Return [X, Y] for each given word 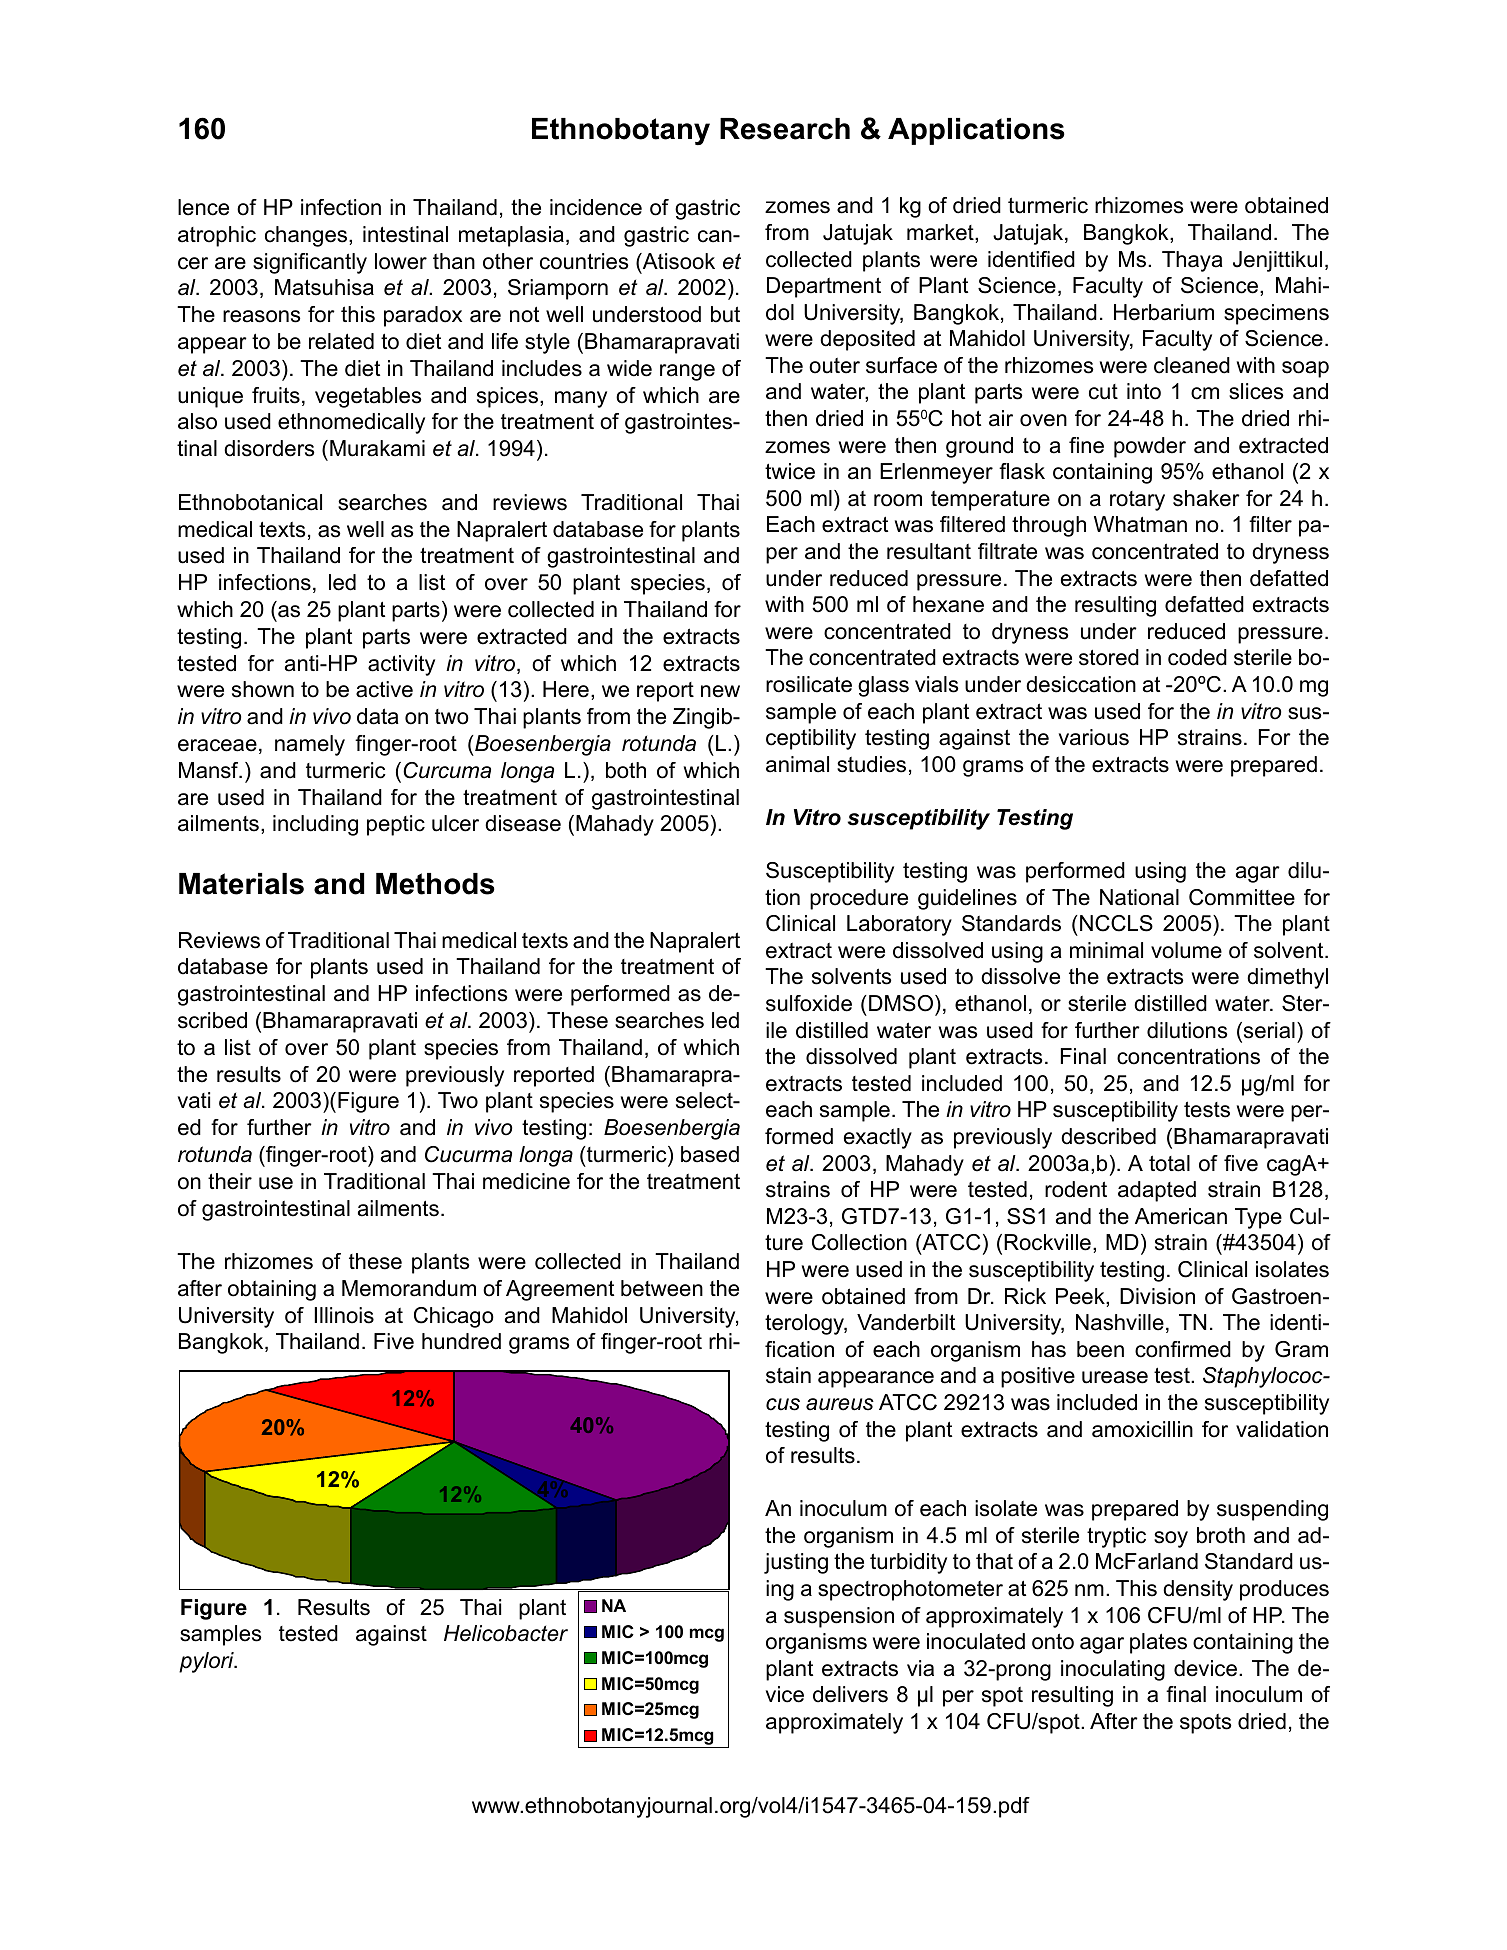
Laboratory [899, 925]
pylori [207, 1662]
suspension [839, 1617]
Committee [1242, 897]
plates [1158, 1643]
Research [785, 129]
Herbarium [1164, 312]
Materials [241, 884]
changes [307, 236]
